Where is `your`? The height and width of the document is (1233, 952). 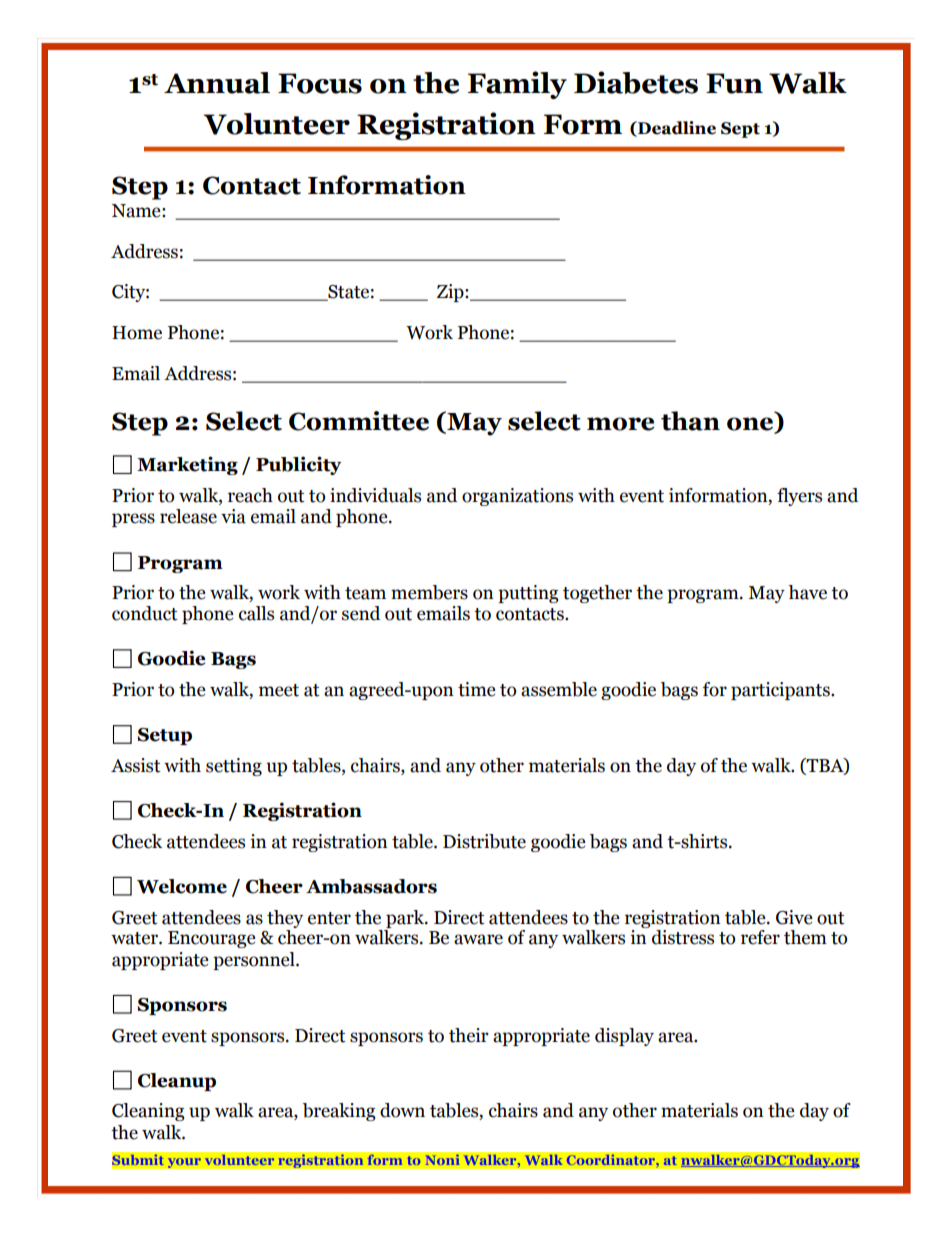 your is located at coordinates (184, 1163).
